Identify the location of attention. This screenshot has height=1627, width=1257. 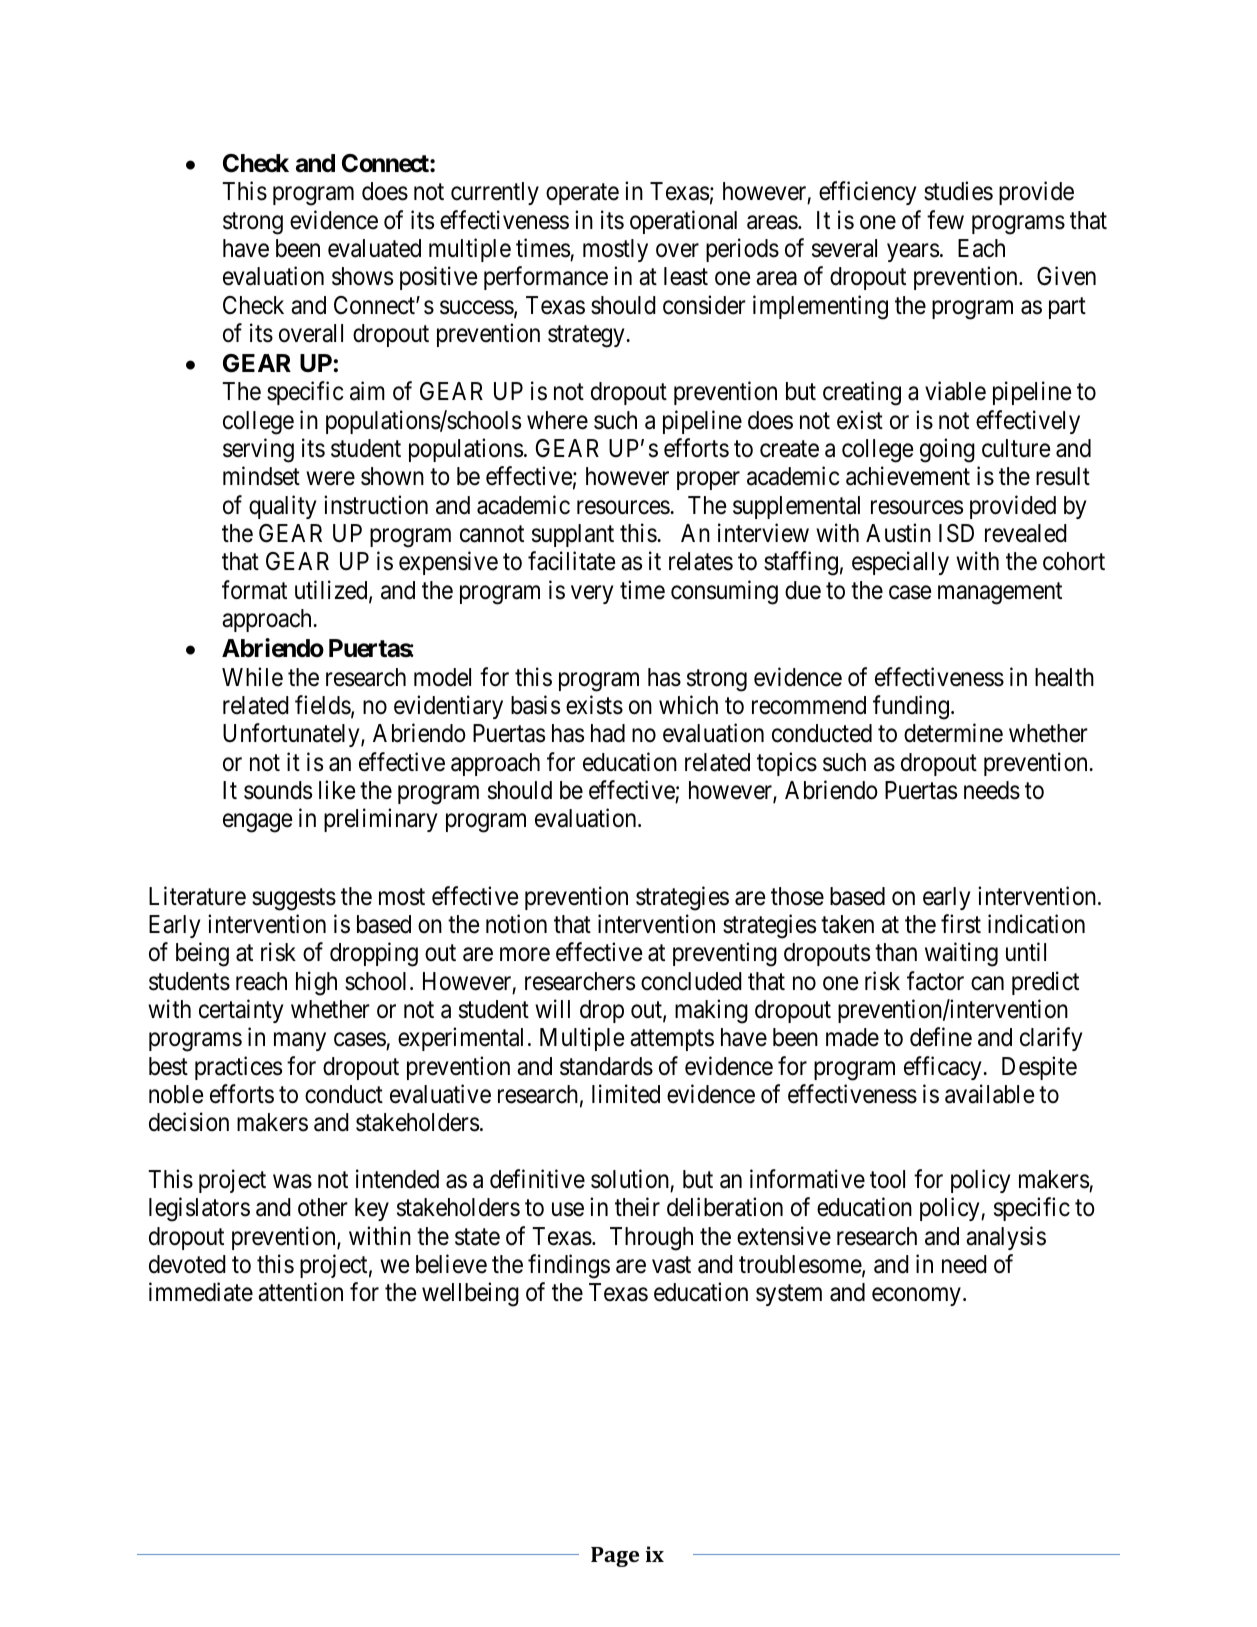
(300, 1292).
